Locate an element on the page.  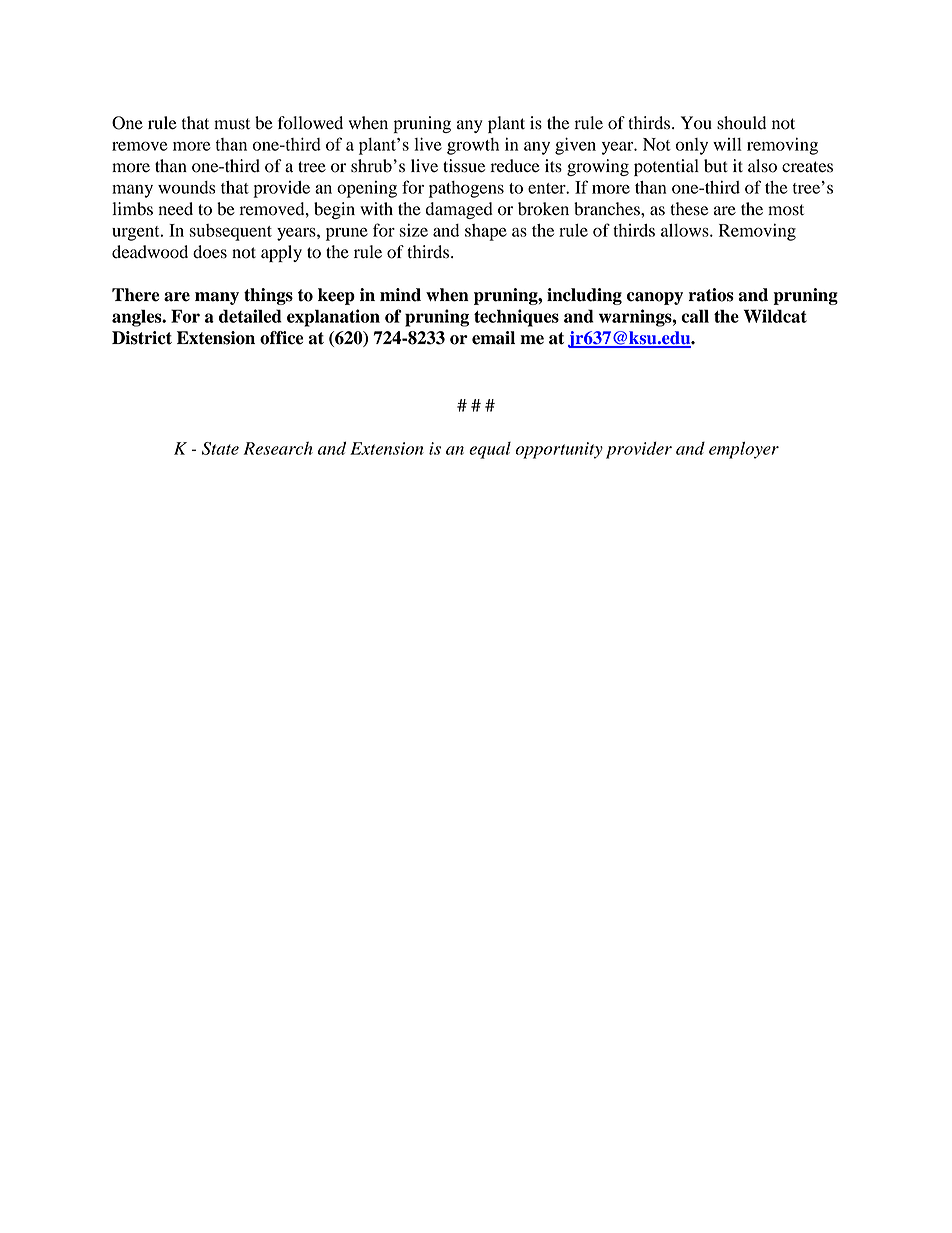
office is located at coordinates (282, 338).
